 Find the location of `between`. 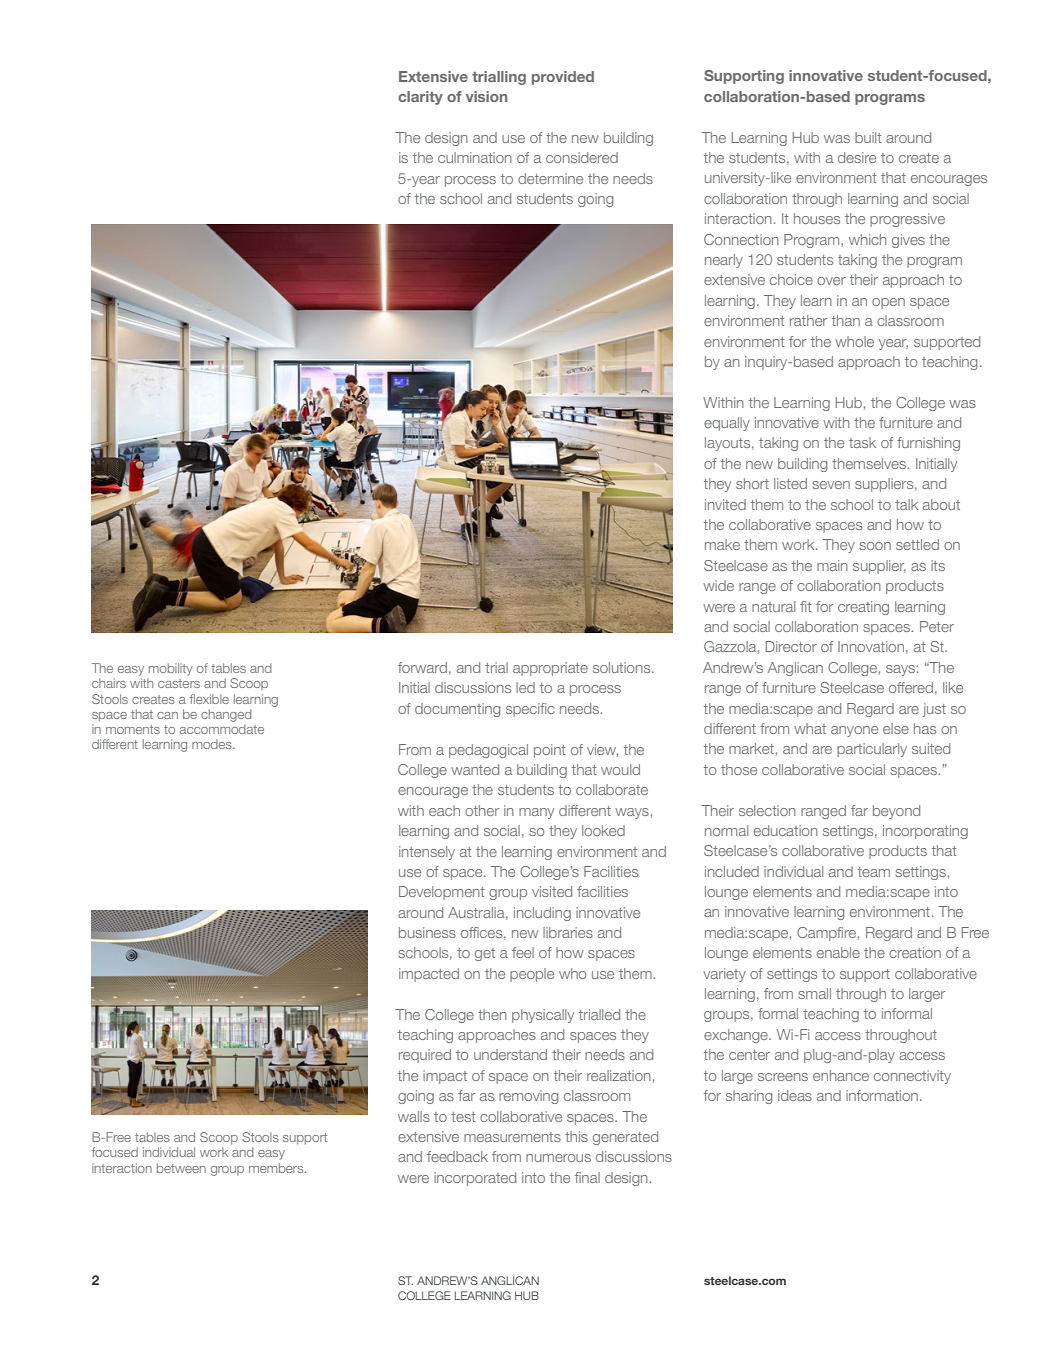

between is located at coordinates (181, 1168).
